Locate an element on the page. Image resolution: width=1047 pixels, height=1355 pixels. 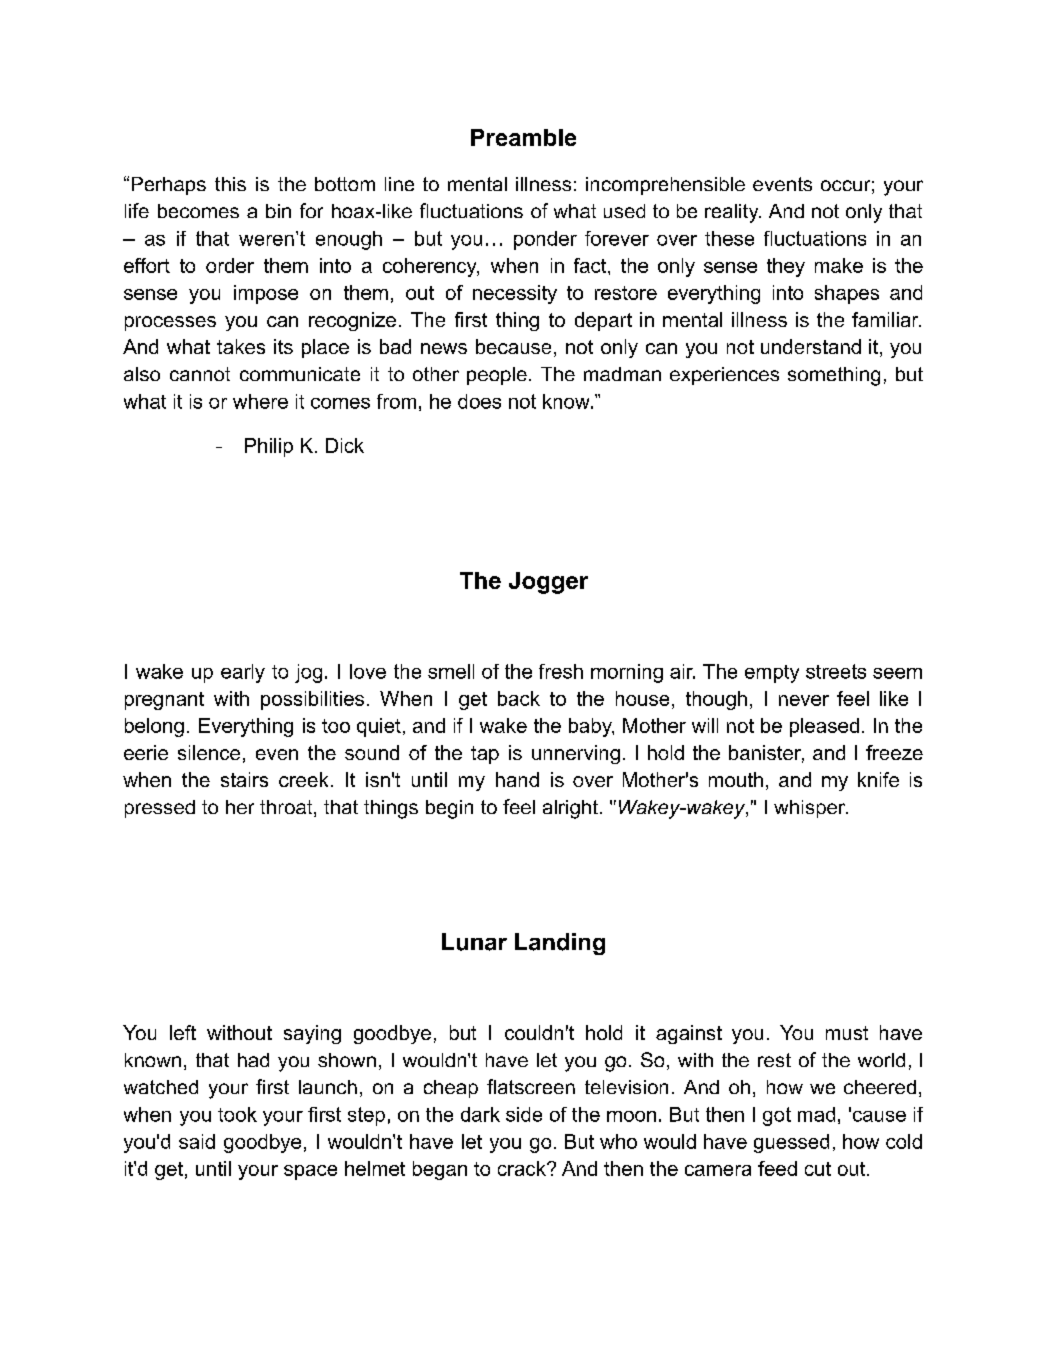
pleased is located at coordinates (824, 727).
